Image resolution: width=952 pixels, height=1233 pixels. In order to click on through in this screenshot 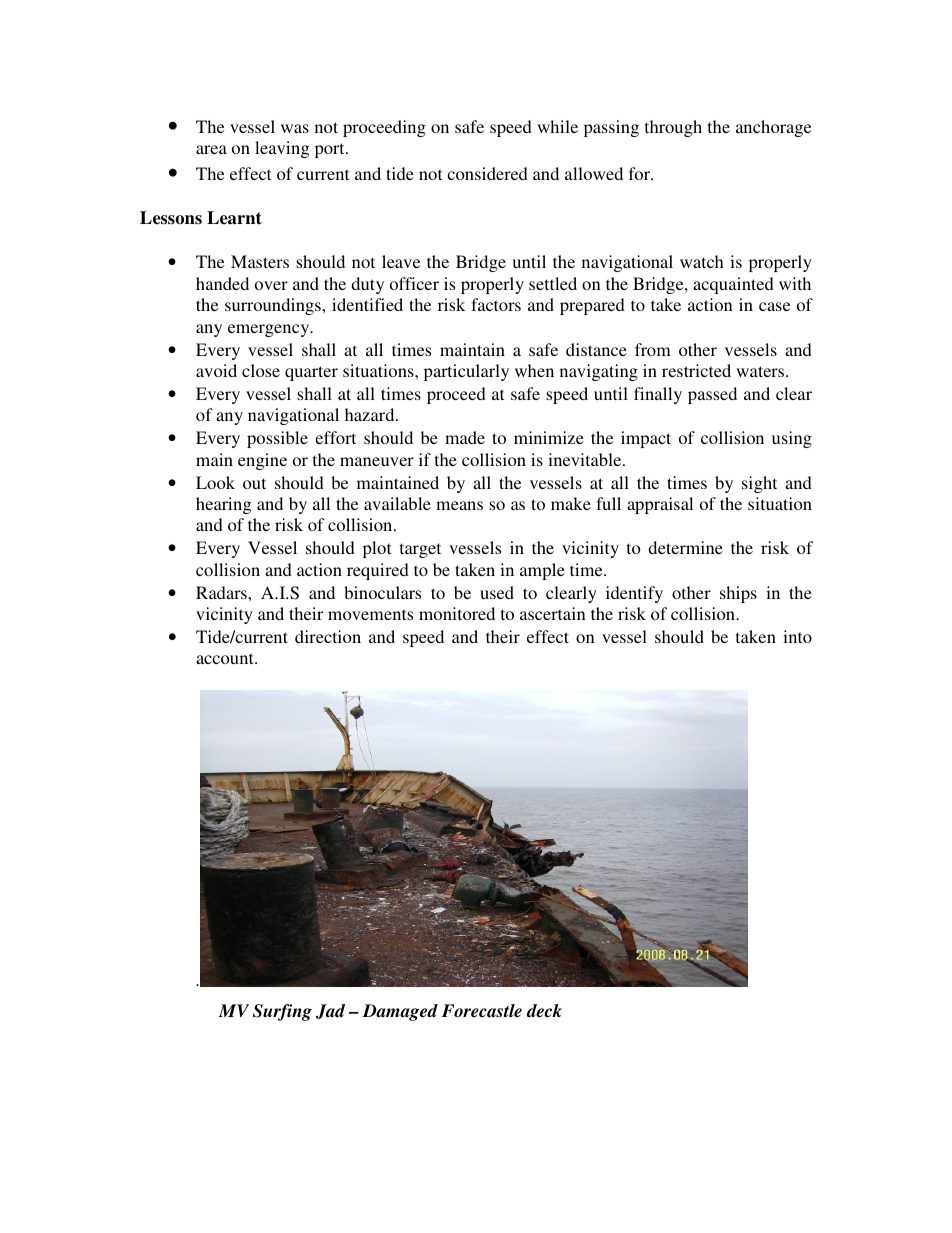, I will do `click(673, 128)`.
